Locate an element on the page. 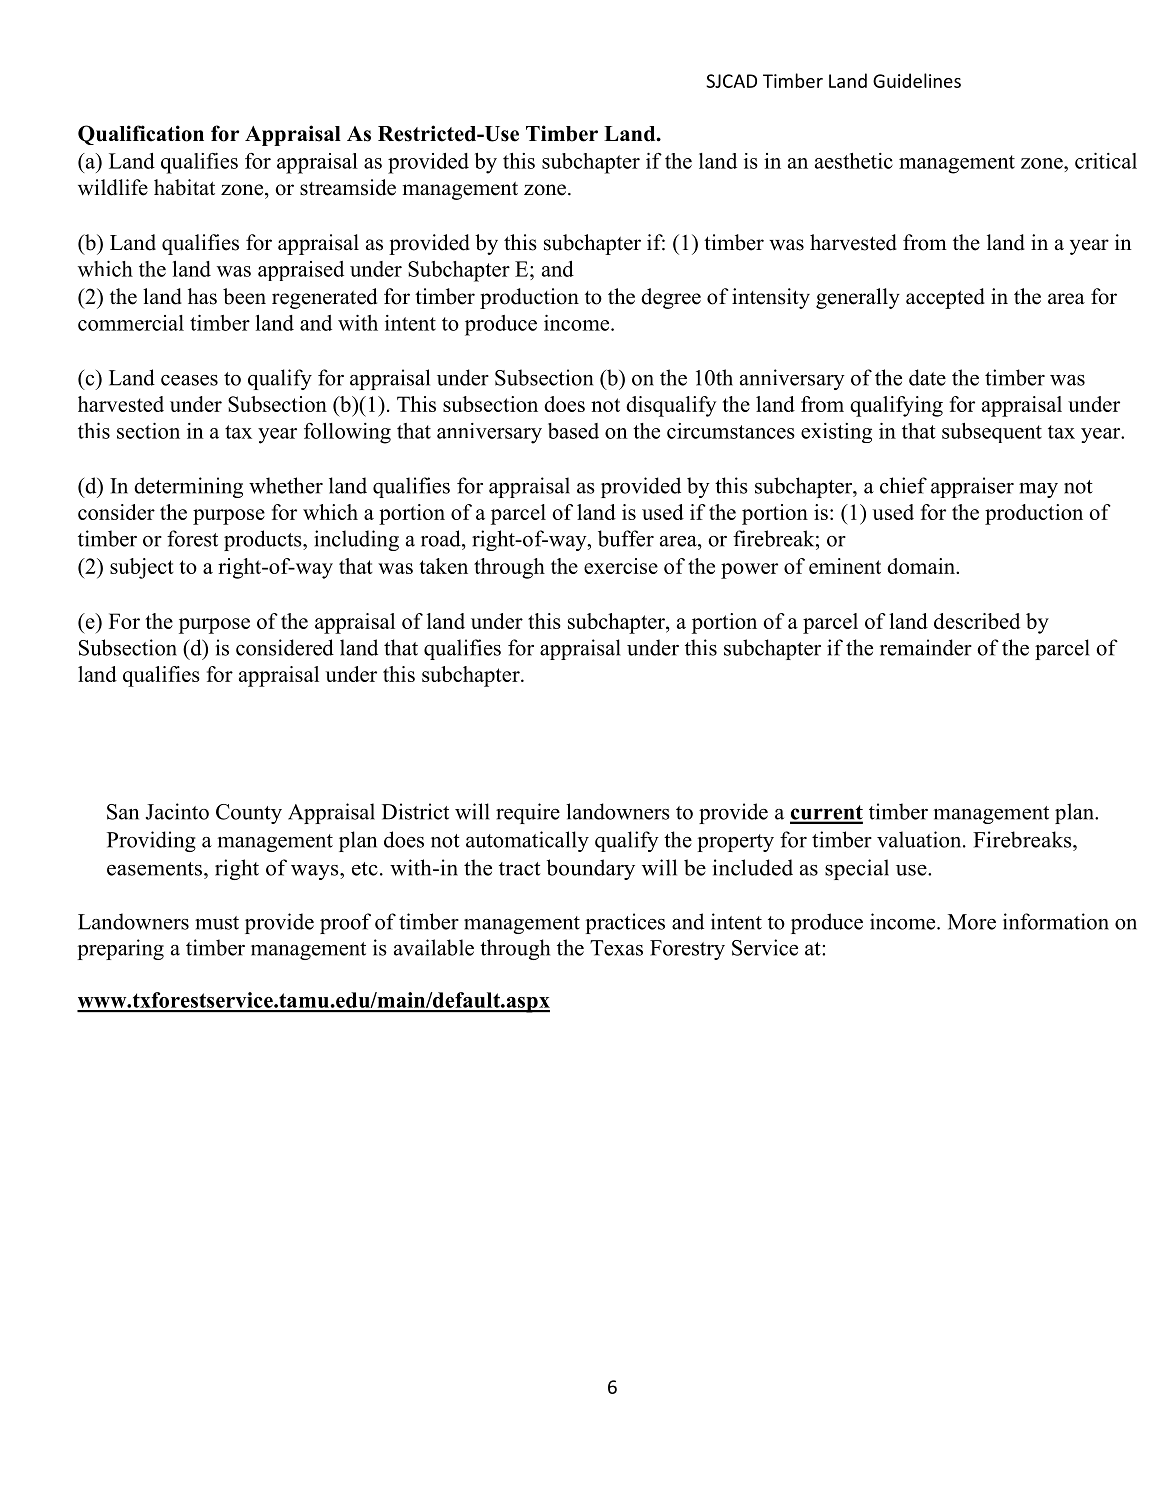 The image size is (1158, 1493). date is located at coordinates (927, 377).
